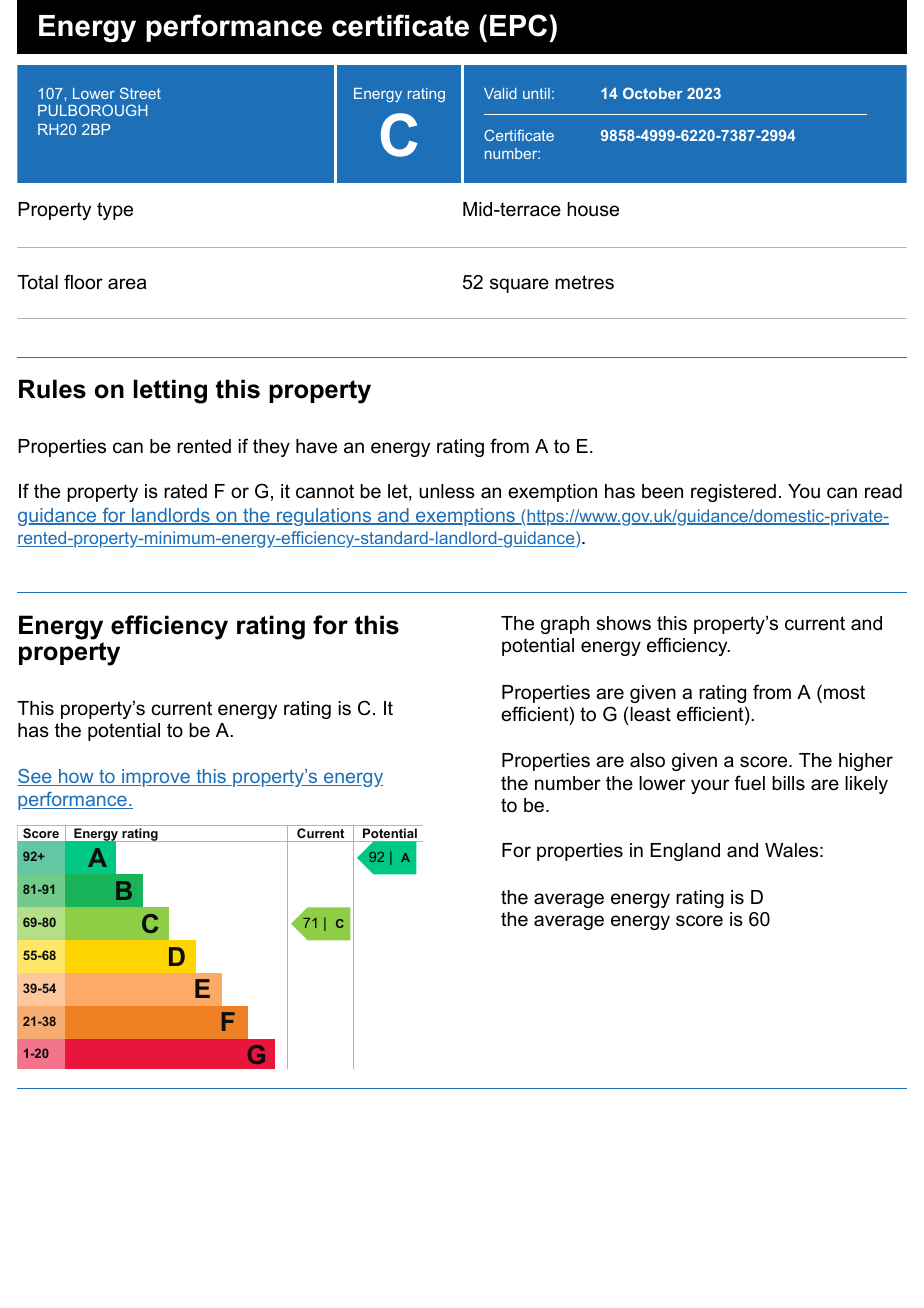 Image resolution: width=924 pixels, height=1308 pixels. Describe the element at coordinates (140, 93) in the document. I see `Street` at that location.
